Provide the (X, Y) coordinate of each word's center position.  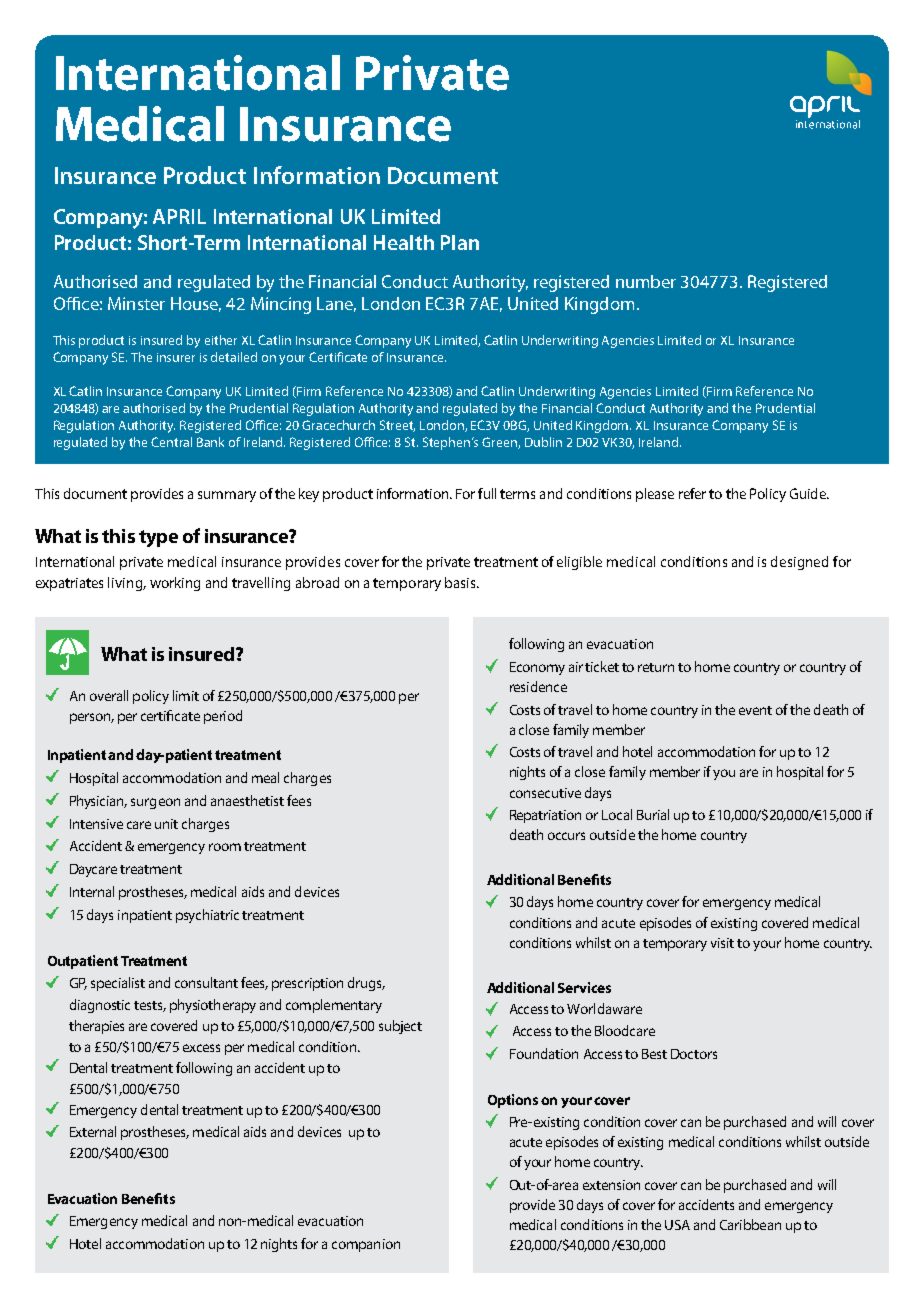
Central (171, 442)
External (93, 1131)
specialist (118, 984)
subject (400, 1027)
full (487, 493)
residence (538, 686)
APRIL (179, 216)
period (223, 717)
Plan (460, 242)
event (755, 710)
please (655, 495)
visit (722, 943)
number (646, 281)
